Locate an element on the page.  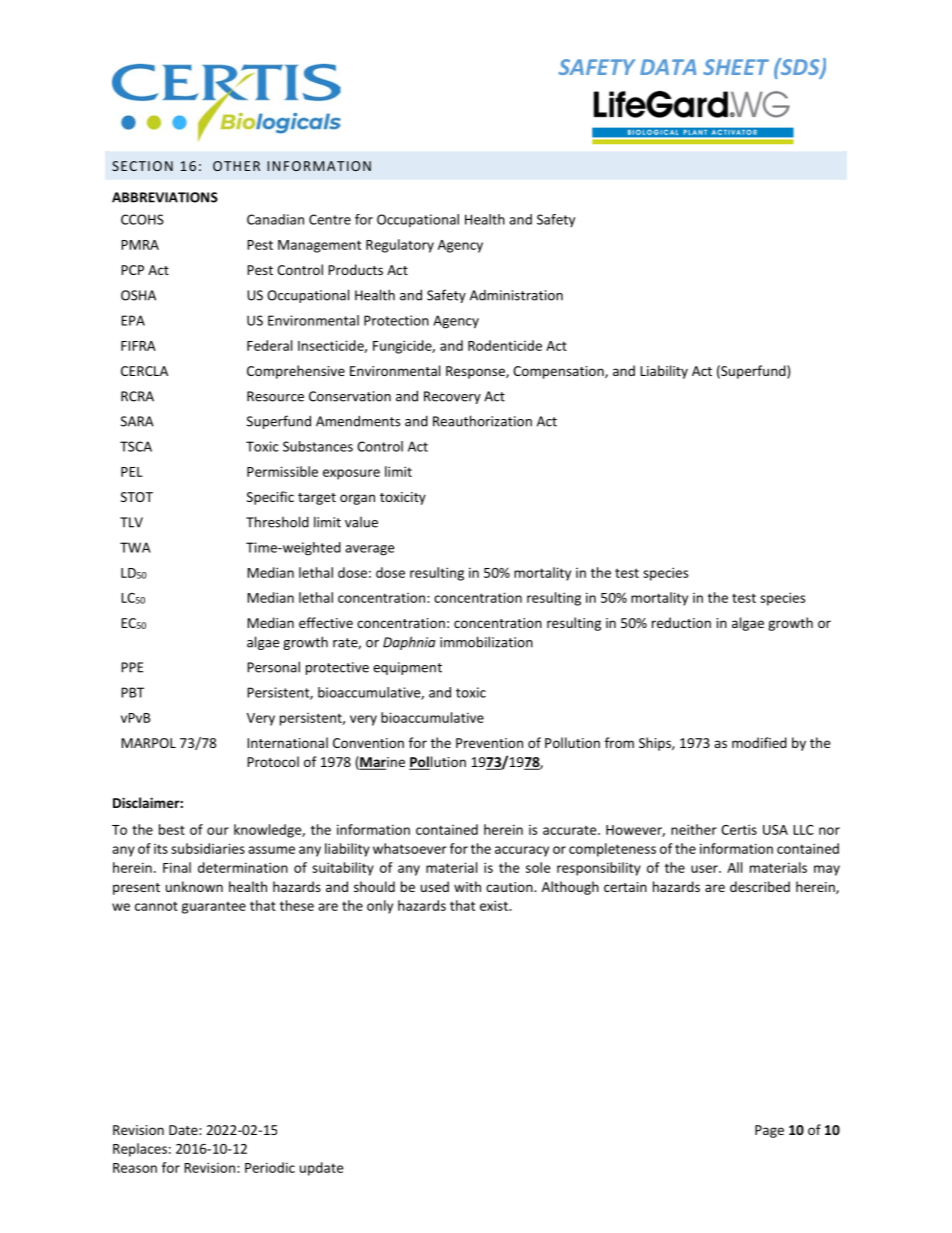
Response is located at coordinates (476, 372).
